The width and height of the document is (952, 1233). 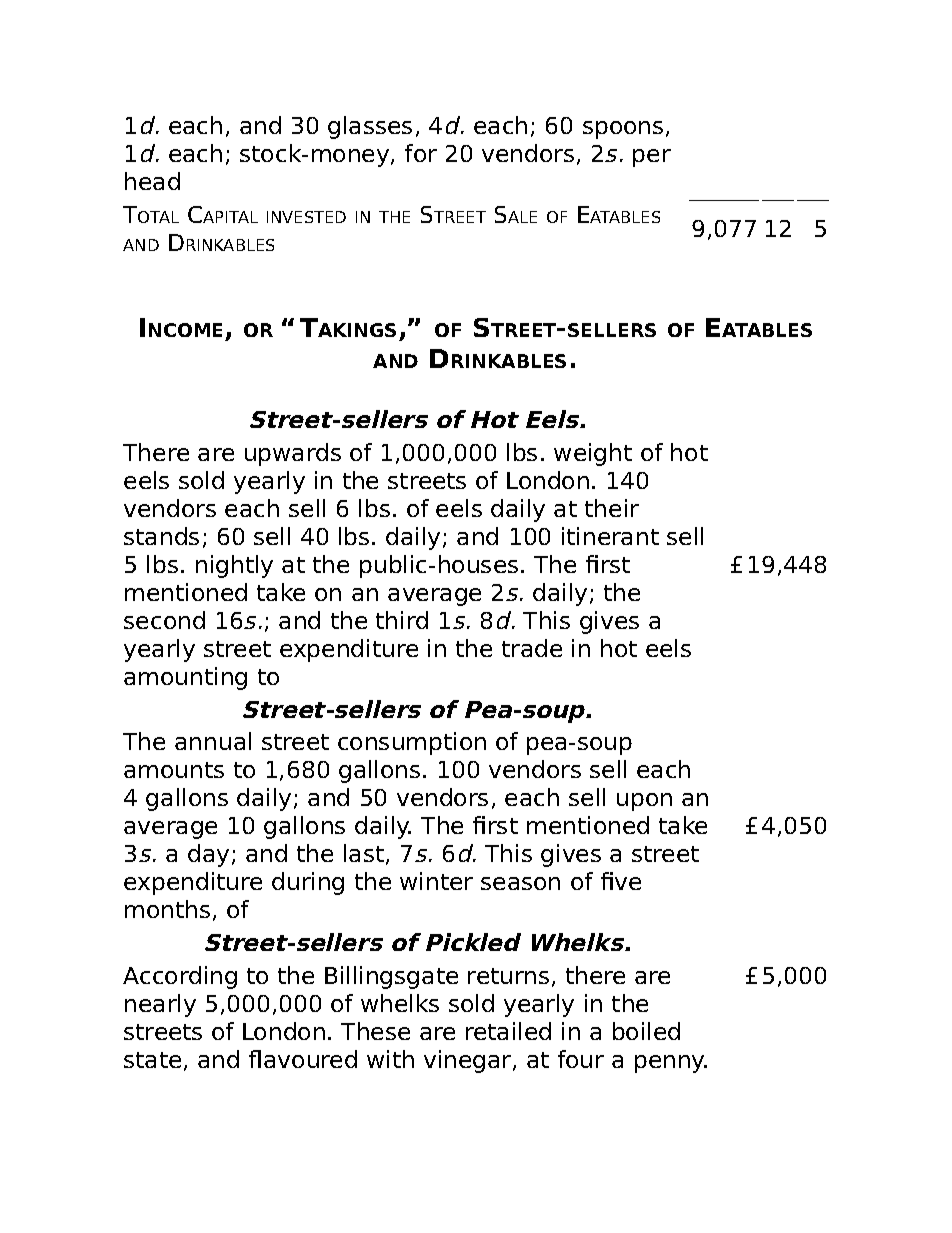 What do you see at coordinates (390, 1059) in the document?
I see `with` at bounding box center [390, 1059].
